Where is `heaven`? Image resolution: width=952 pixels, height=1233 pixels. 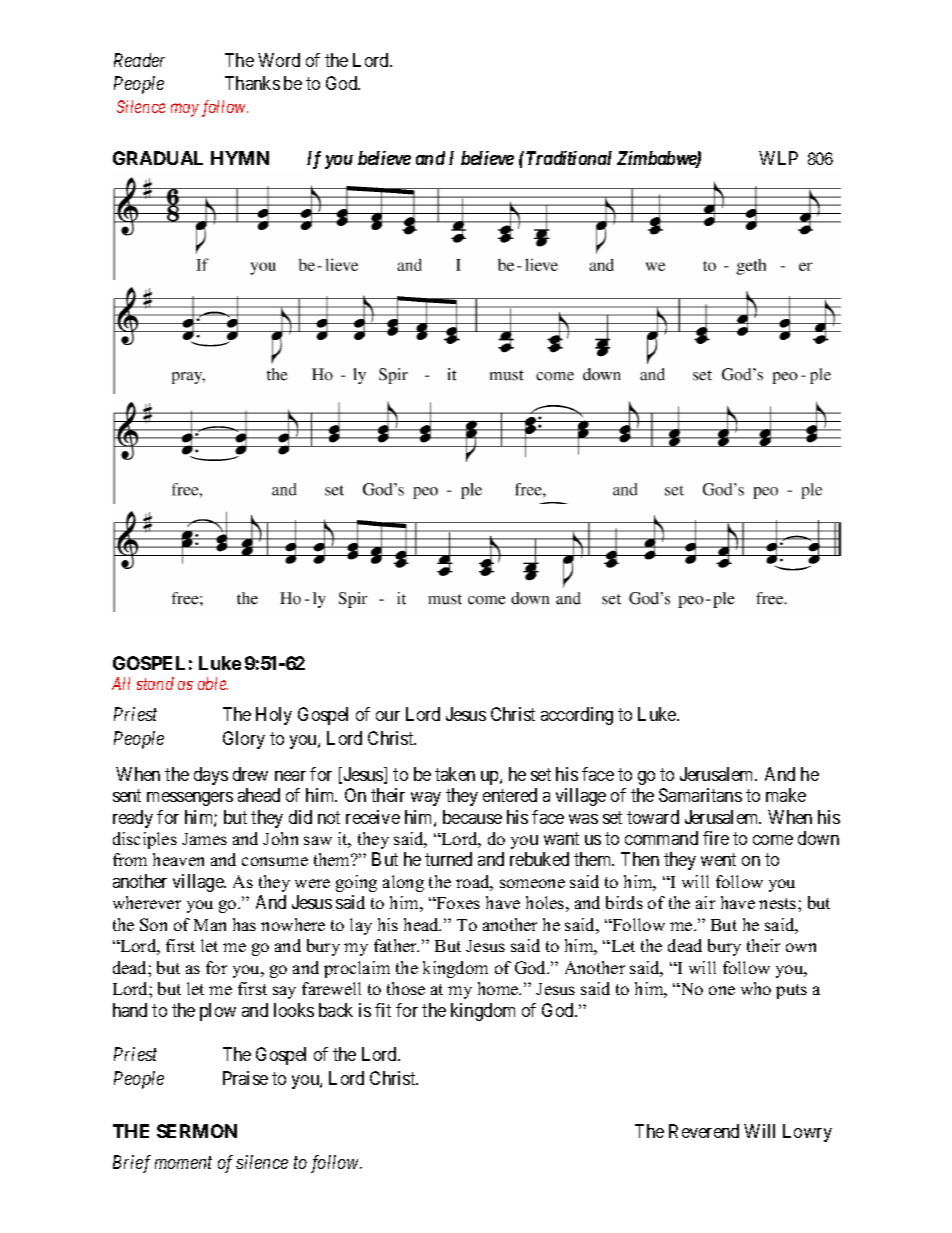
heaven is located at coordinates (178, 859).
